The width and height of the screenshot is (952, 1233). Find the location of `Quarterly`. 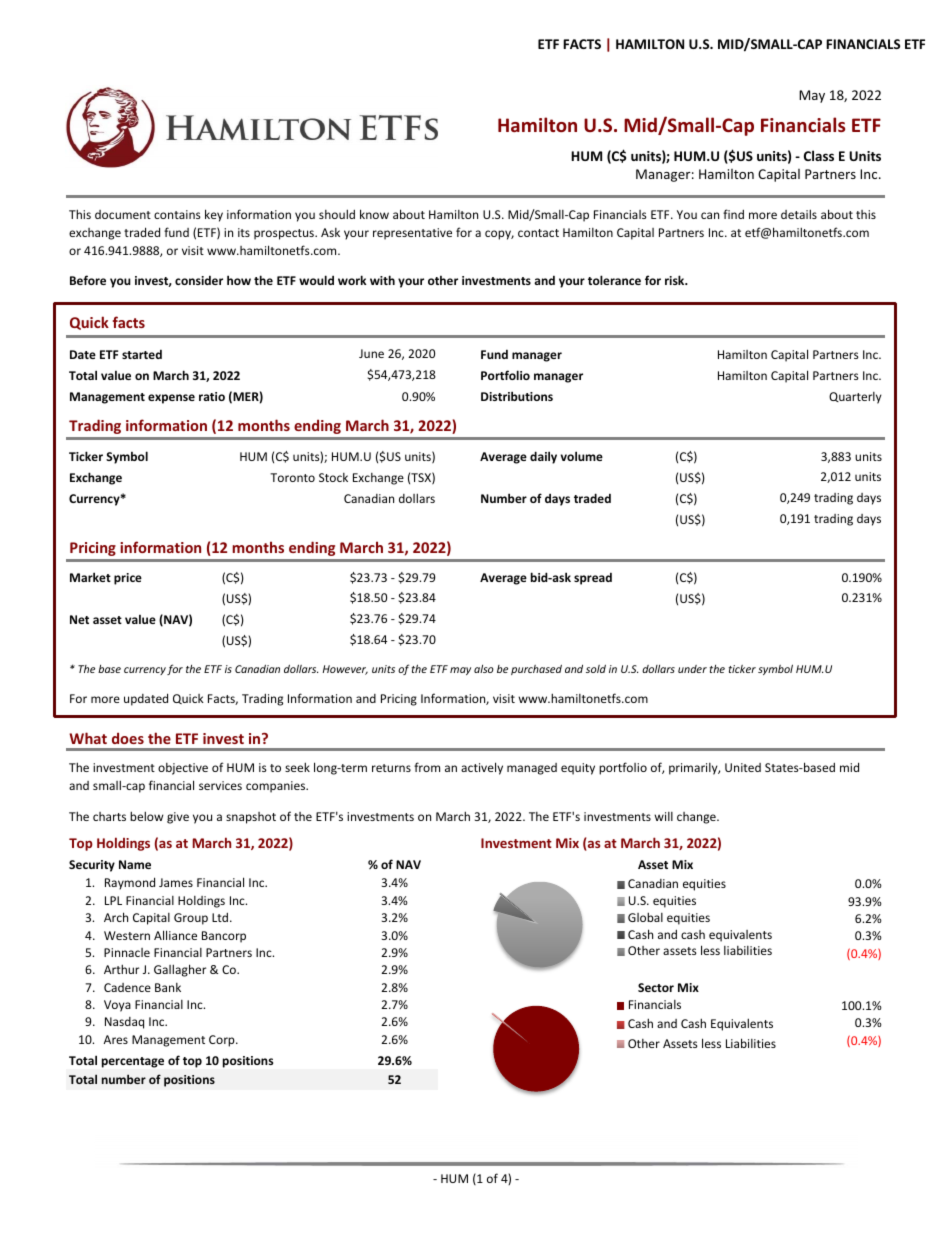

Quarterly is located at coordinates (855, 398).
